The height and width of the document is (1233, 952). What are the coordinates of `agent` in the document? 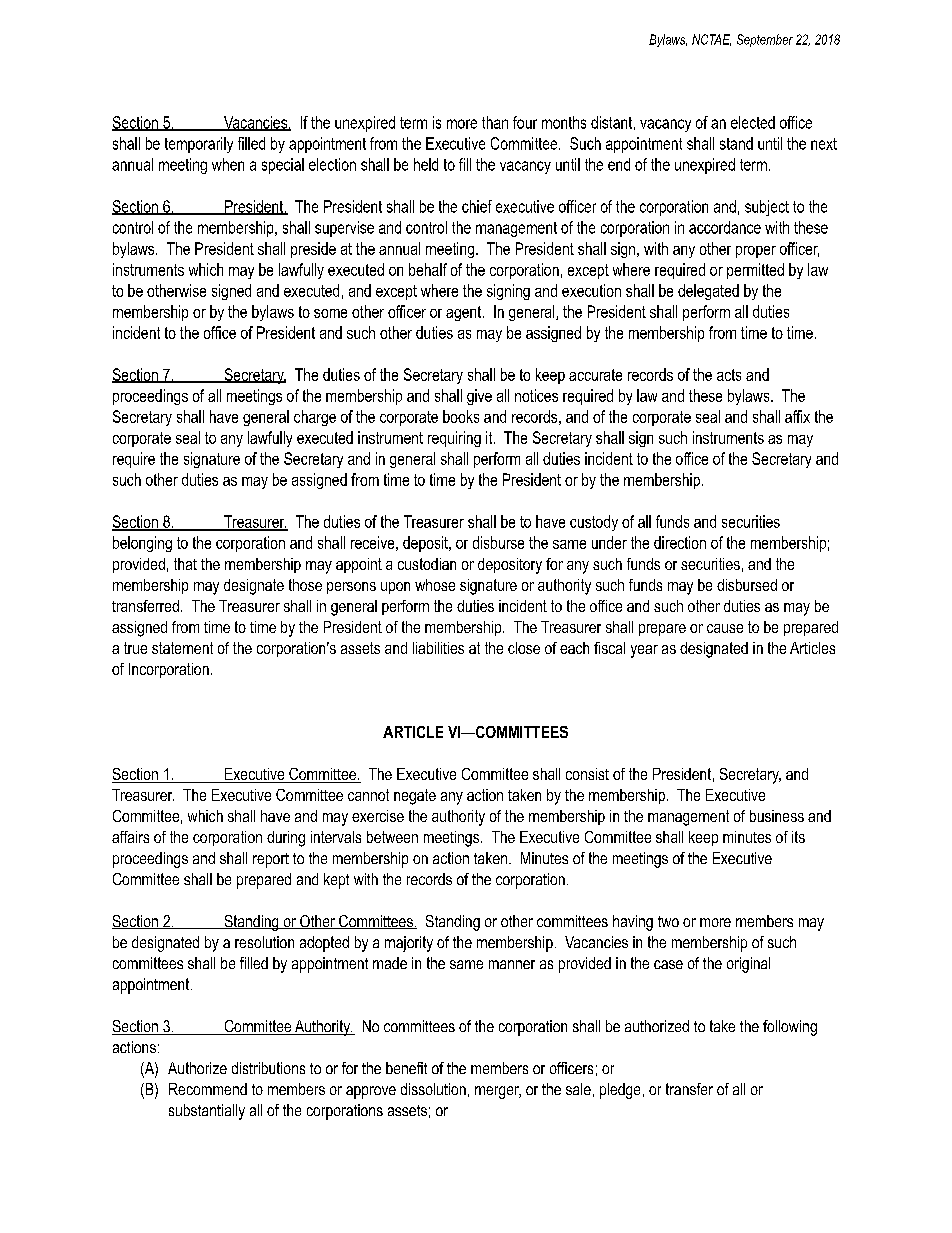 It's located at (465, 313).
